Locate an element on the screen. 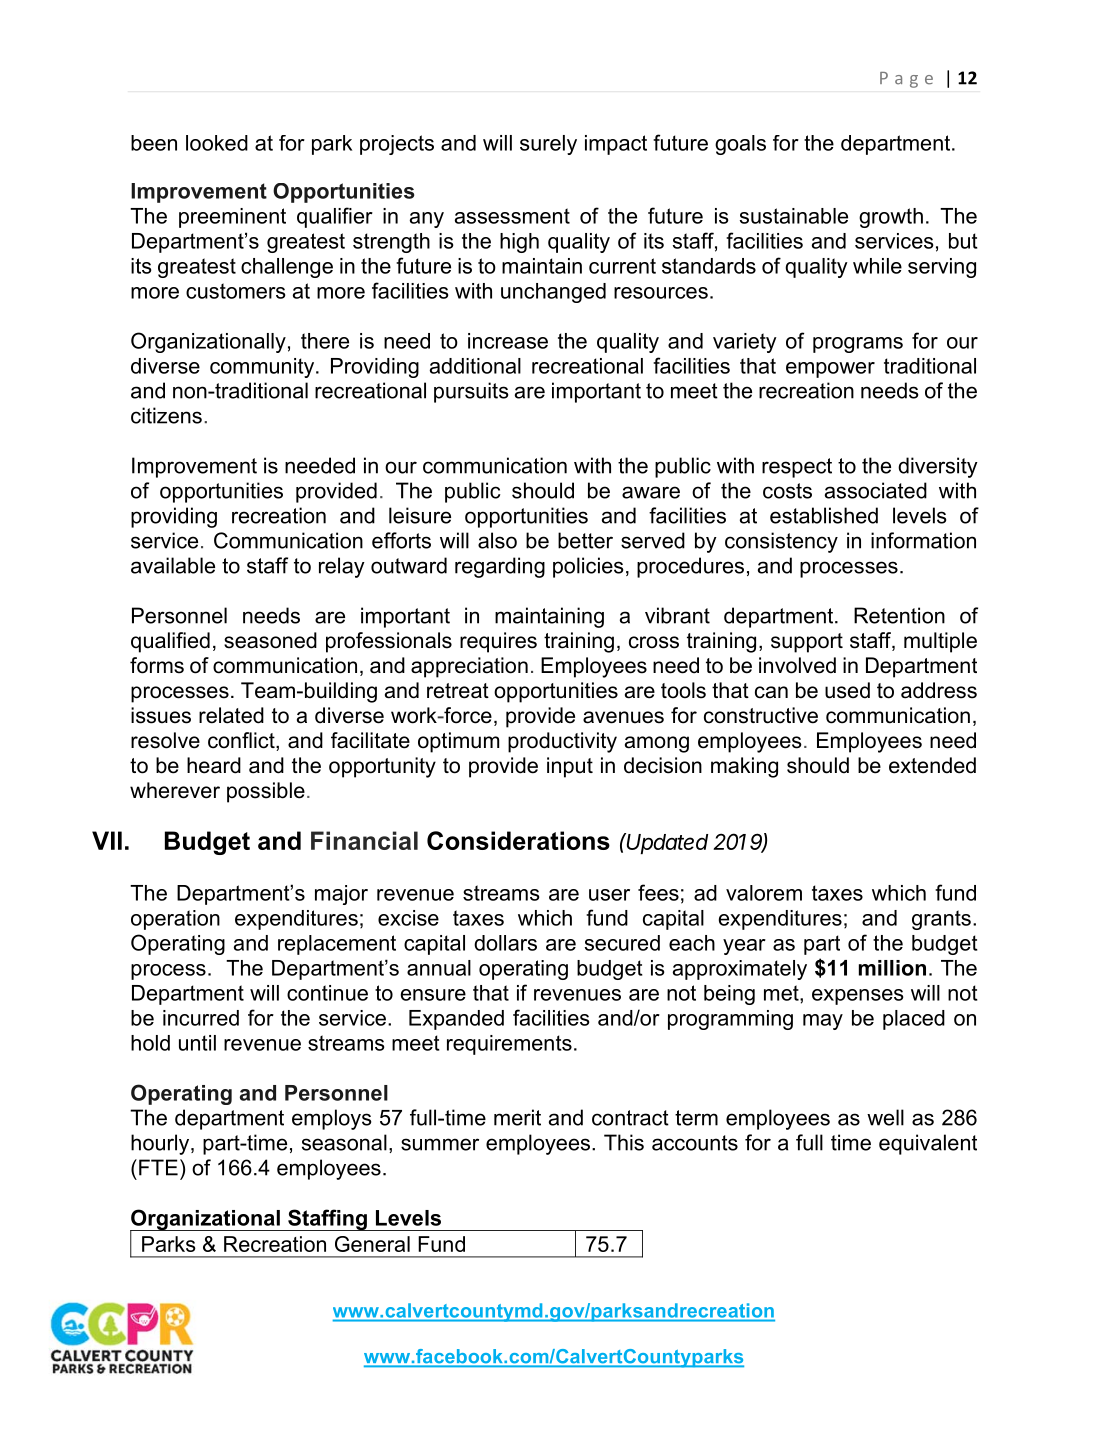 The image size is (1108, 1434). This is located at coordinates (624, 1142).
